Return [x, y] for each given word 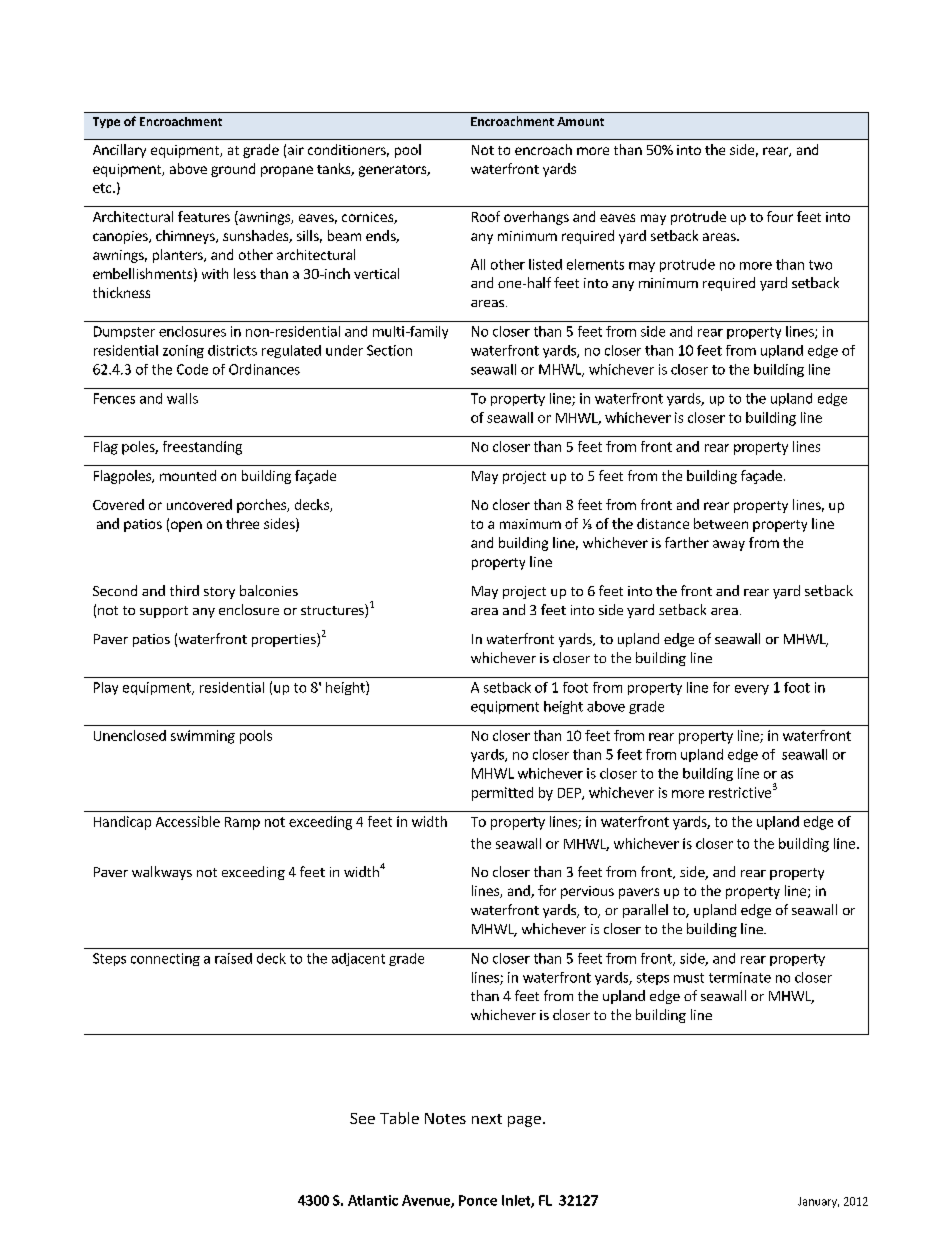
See [362, 1118]
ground [233, 170]
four [780, 216]
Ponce [478, 1200]
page [524, 1121]
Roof [486, 216]
